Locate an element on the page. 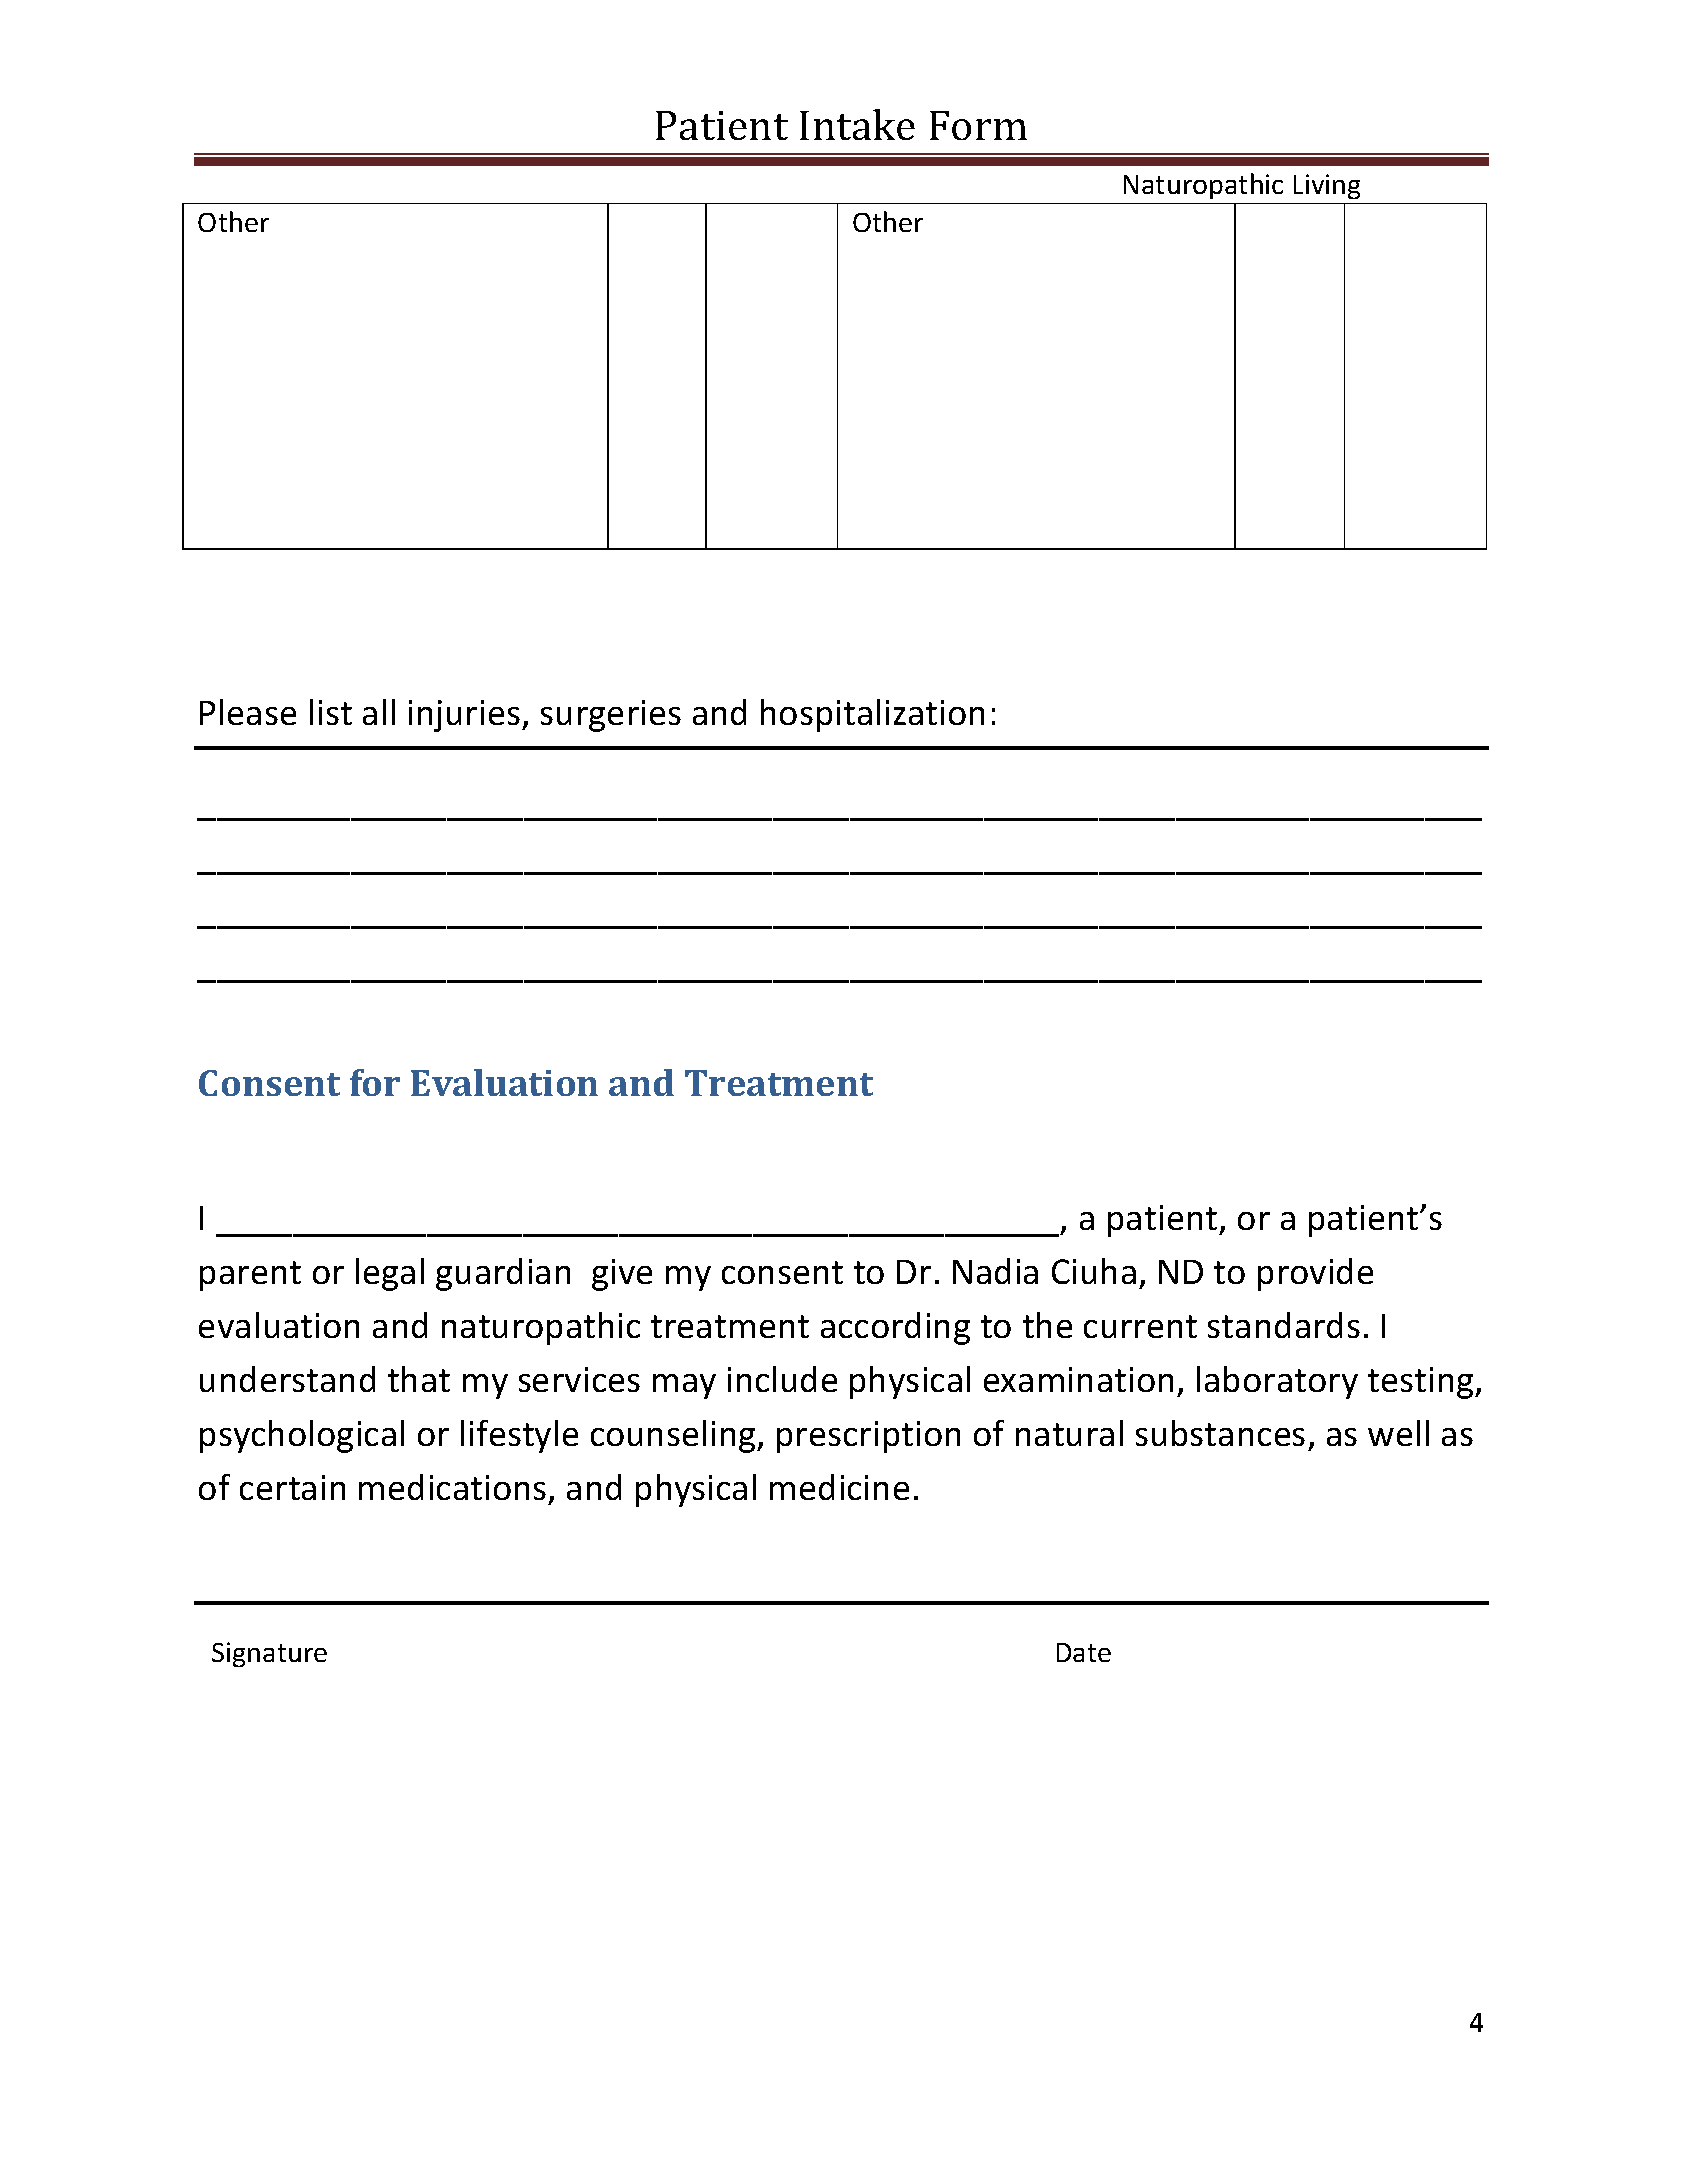 The height and width of the image is (2177, 1683). Form is located at coordinates (978, 125).
